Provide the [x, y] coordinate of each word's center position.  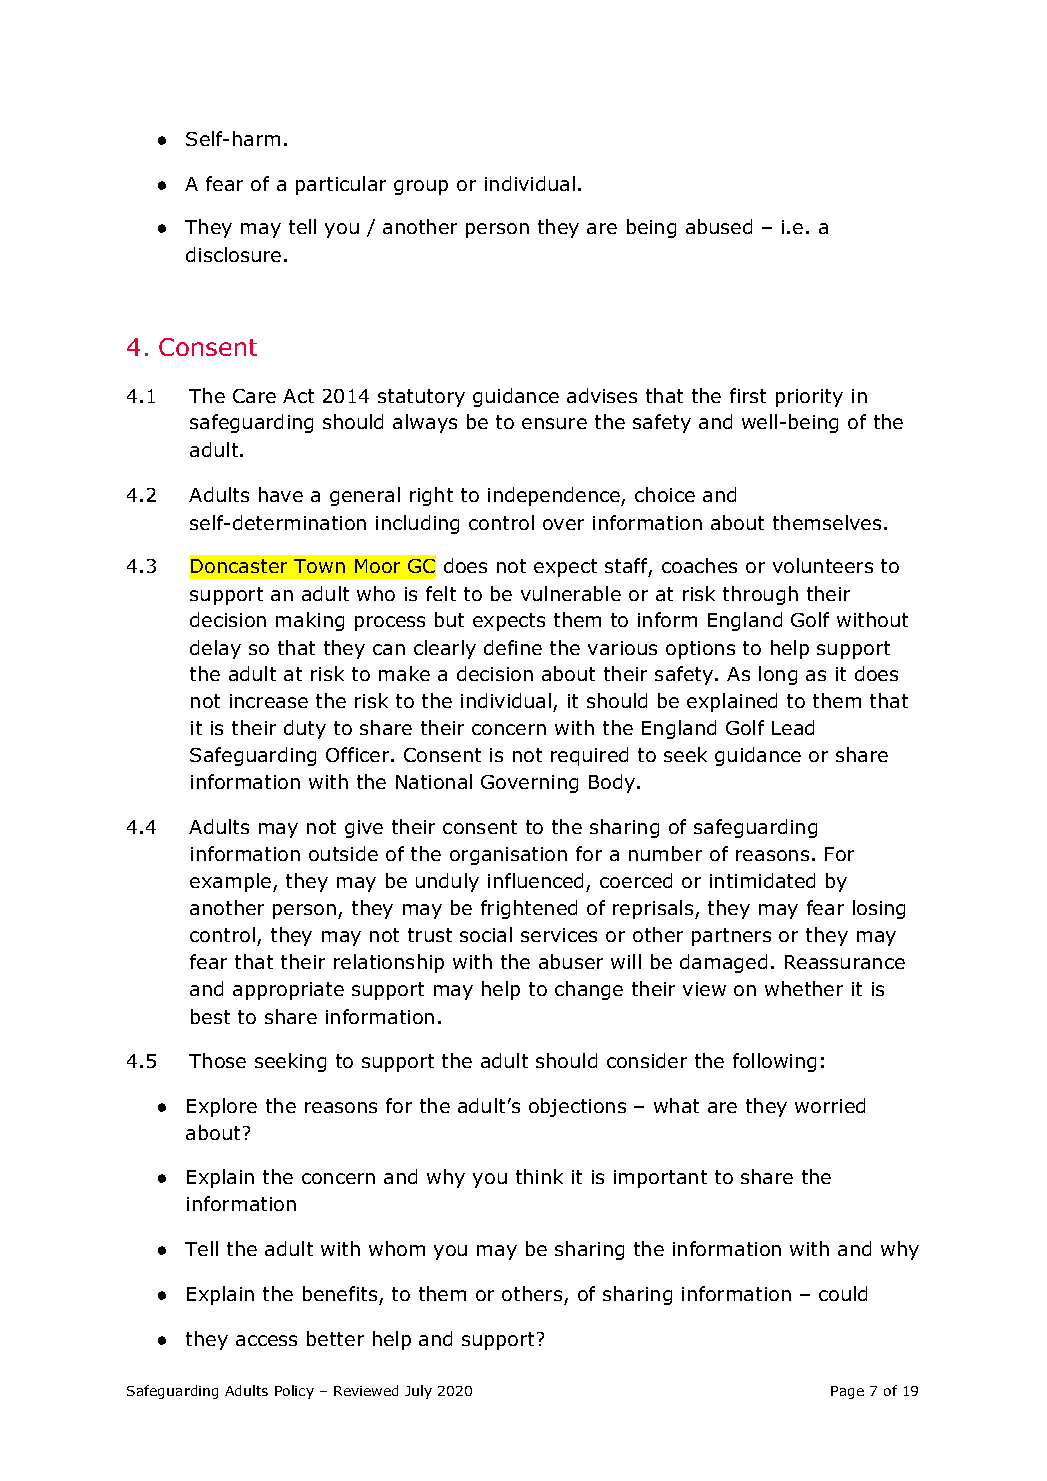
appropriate [288, 991]
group [421, 187]
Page [847, 1392]
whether [804, 988]
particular [341, 185]
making [310, 621]
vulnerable [571, 593]
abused [719, 226]
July [418, 1392]
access [266, 1340]
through [760, 595]
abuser [571, 961]
